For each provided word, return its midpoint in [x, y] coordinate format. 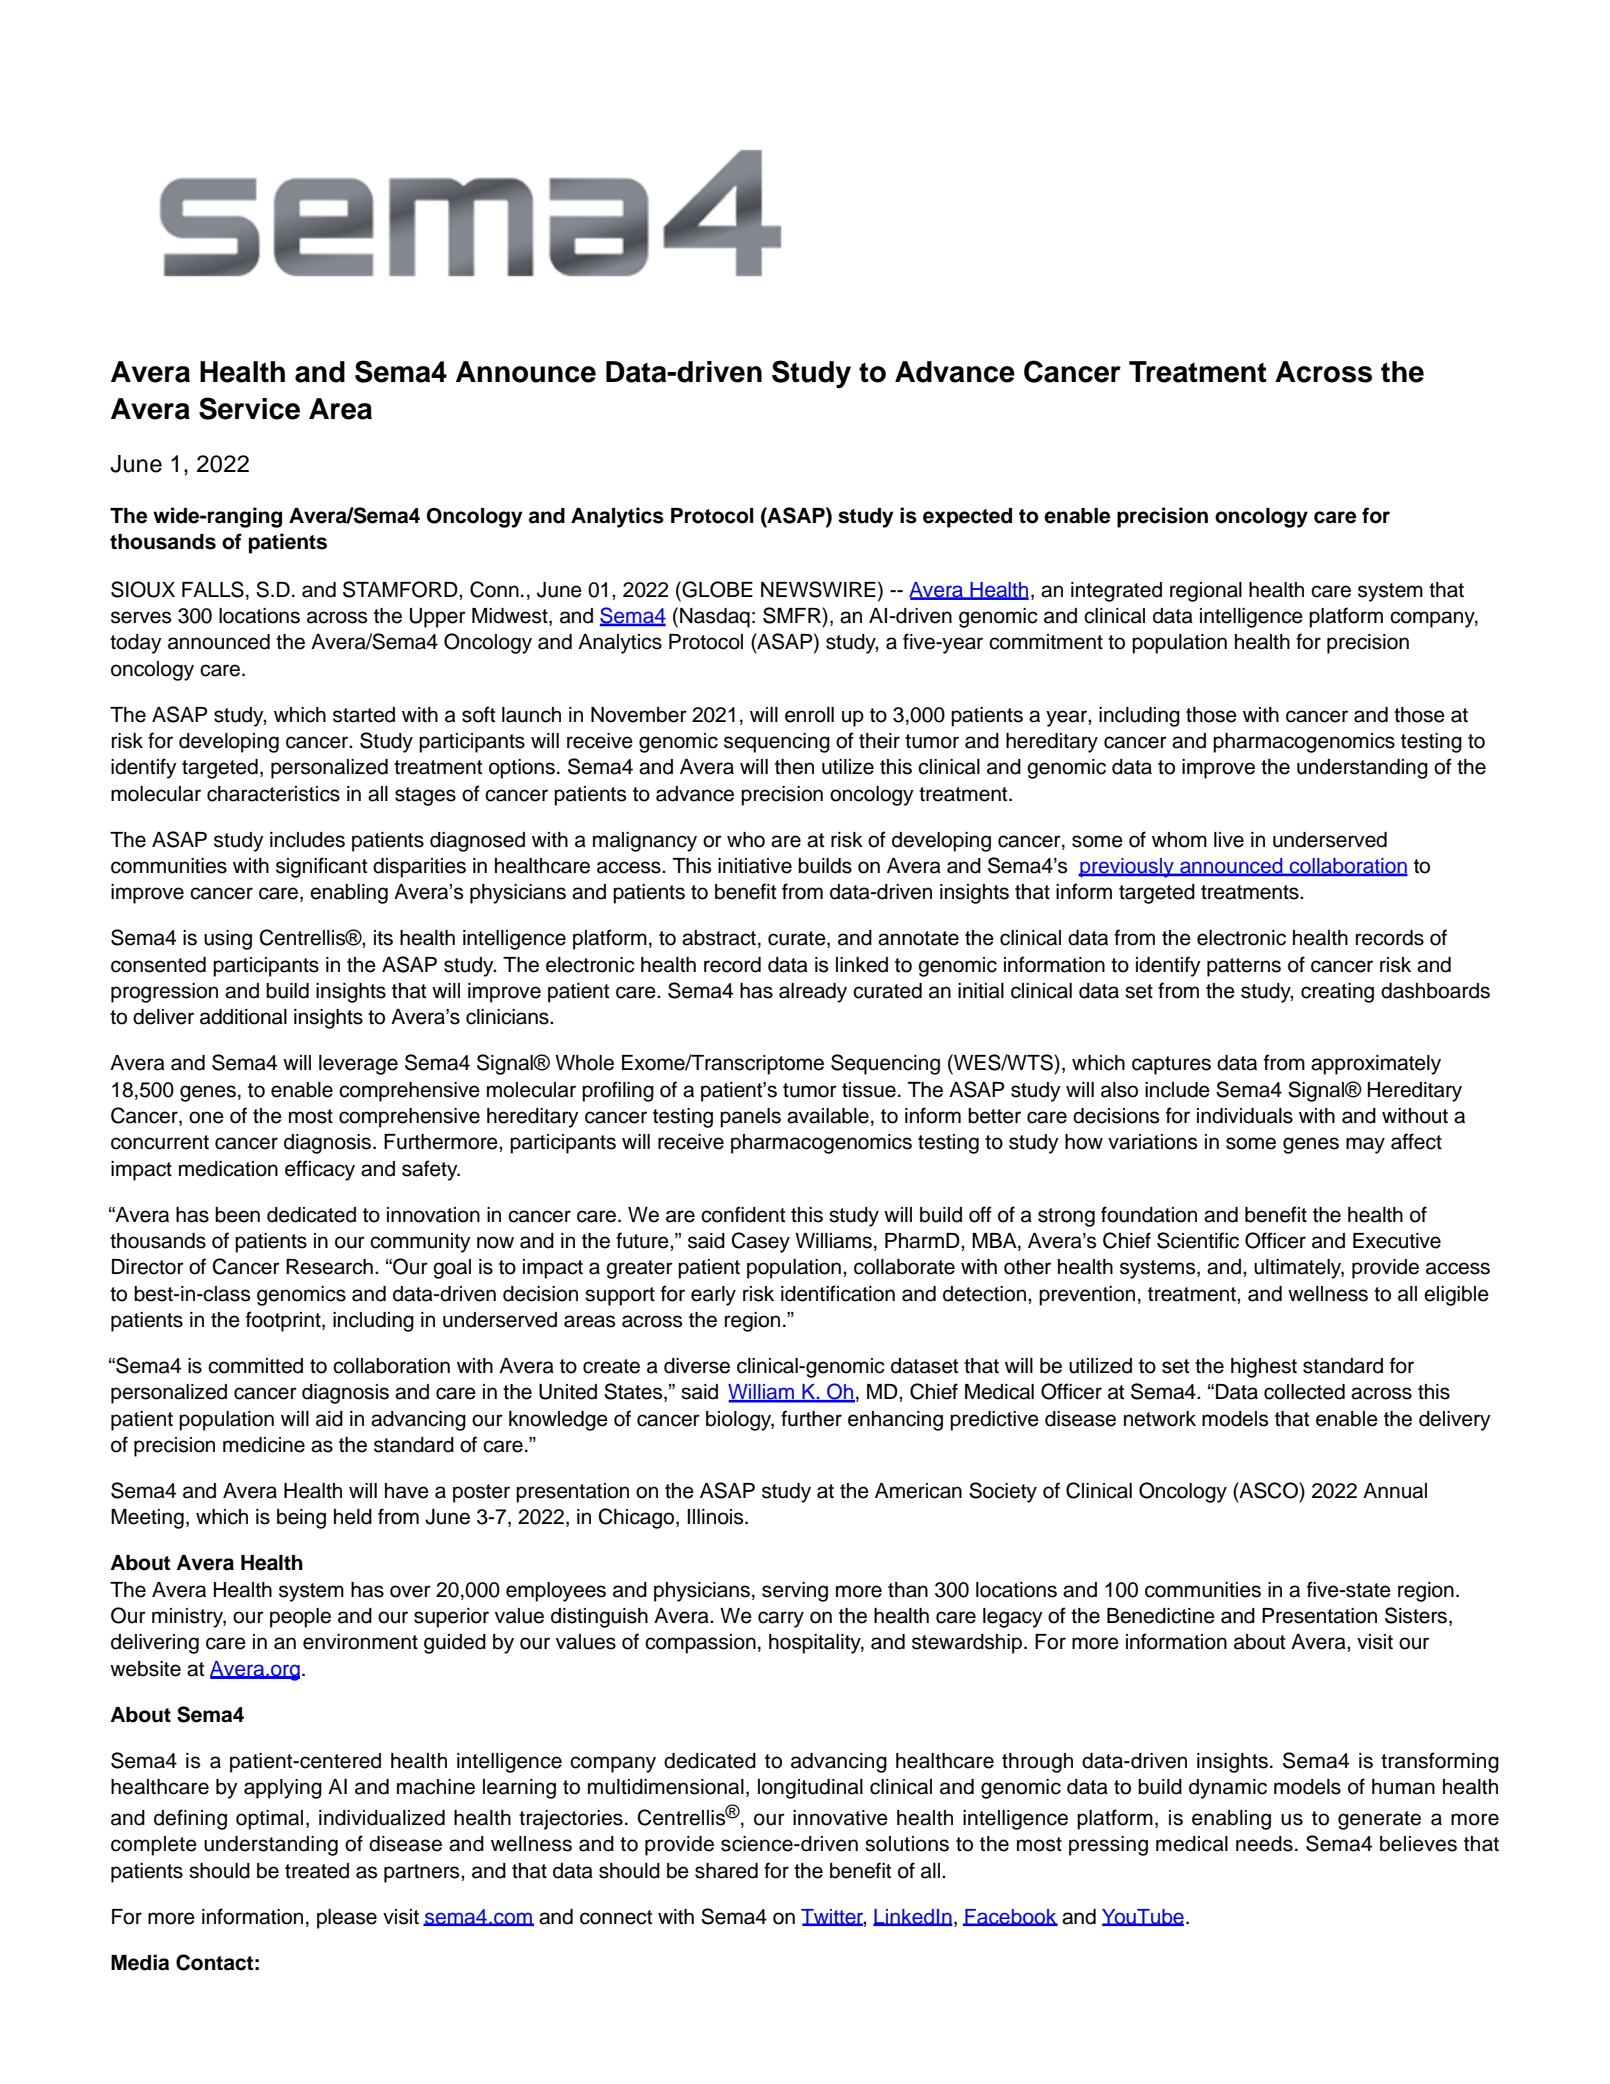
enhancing [895, 1421]
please [347, 1919]
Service [249, 408]
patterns [1244, 967]
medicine [264, 1445]
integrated [1116, 592]
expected [967, 518]
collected [1304, 1392]
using [228, 940]
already [813, 993]
